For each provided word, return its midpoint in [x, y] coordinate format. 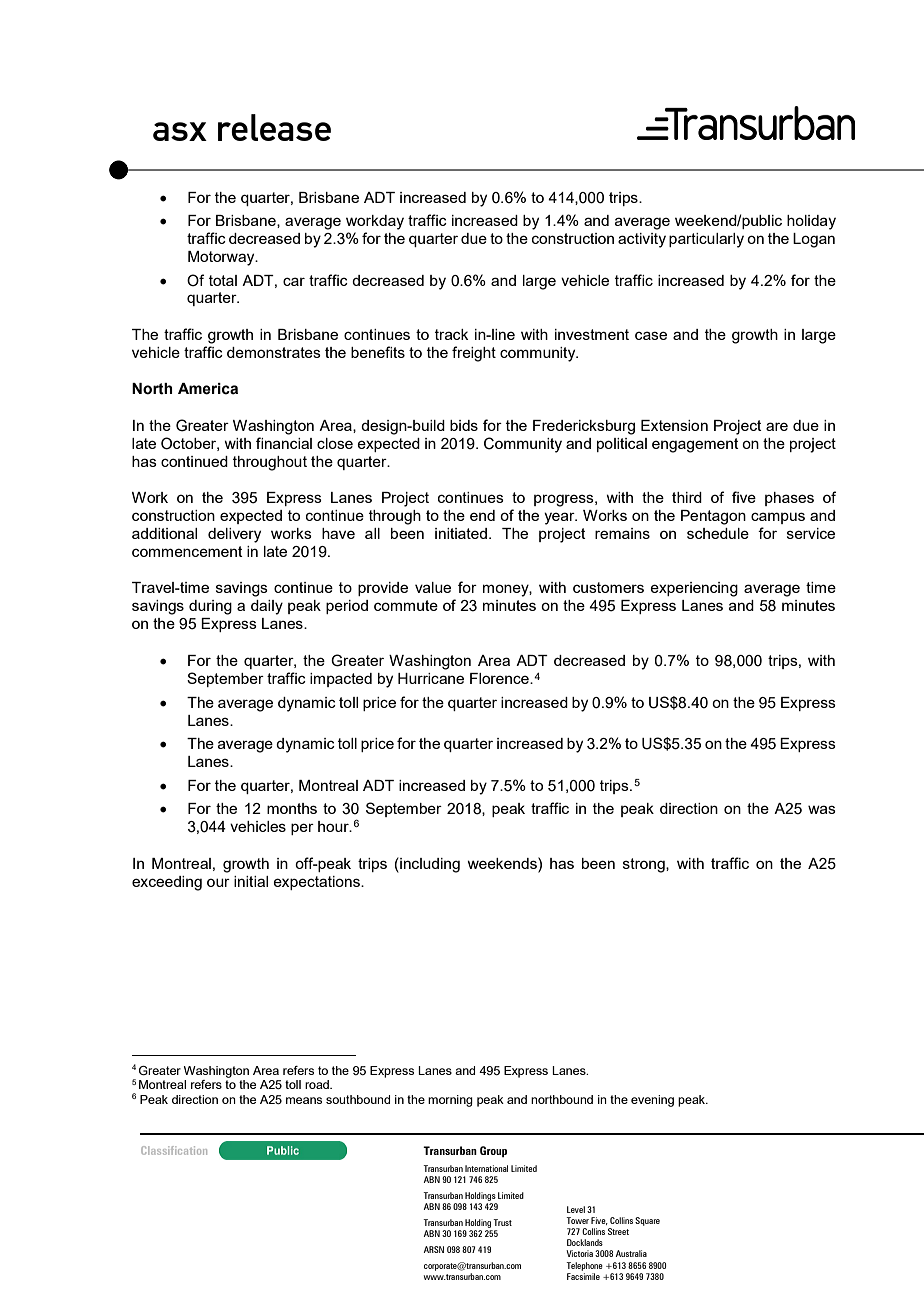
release [274, 127]
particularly [706, 240]
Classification [174, 1150]
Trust [502, 1222]
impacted [341, 680]
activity [642, 240]
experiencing [694, 589]
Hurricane [431, 678]
